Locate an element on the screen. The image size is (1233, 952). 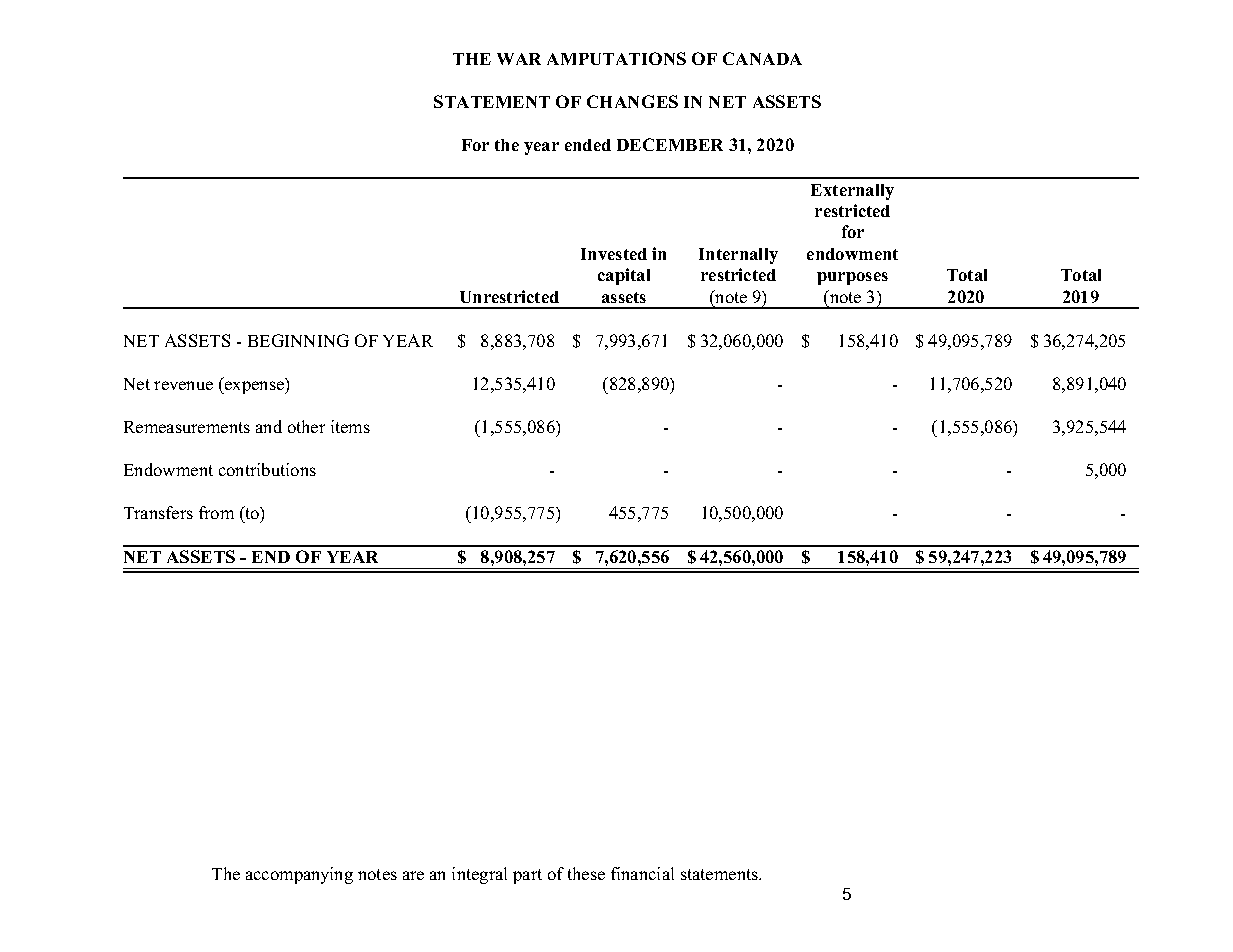
financial is located at coordinates (642, 873).
